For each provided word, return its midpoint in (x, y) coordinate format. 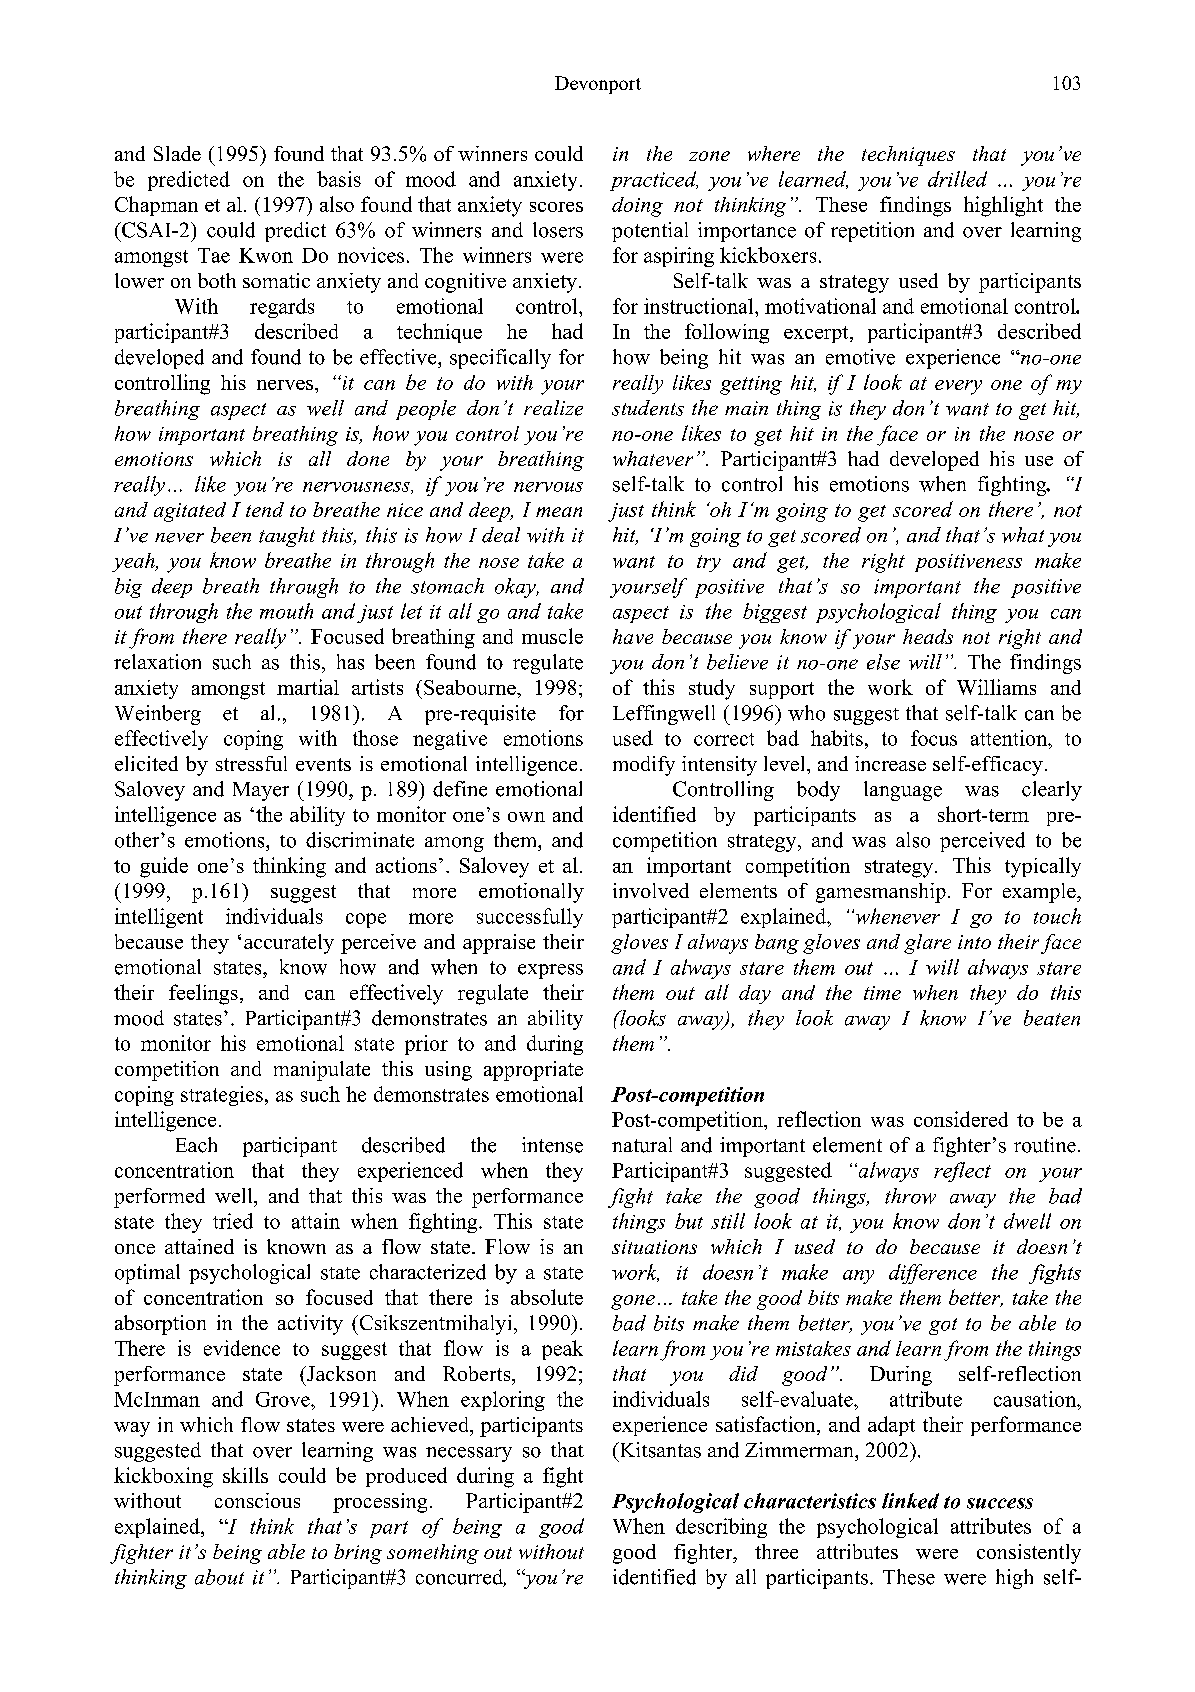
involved (651, 890)
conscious (257, 1500)
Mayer (261, 791)
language (903, 791)
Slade (177, 153)
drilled (957, 179)
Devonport (598, 85)
